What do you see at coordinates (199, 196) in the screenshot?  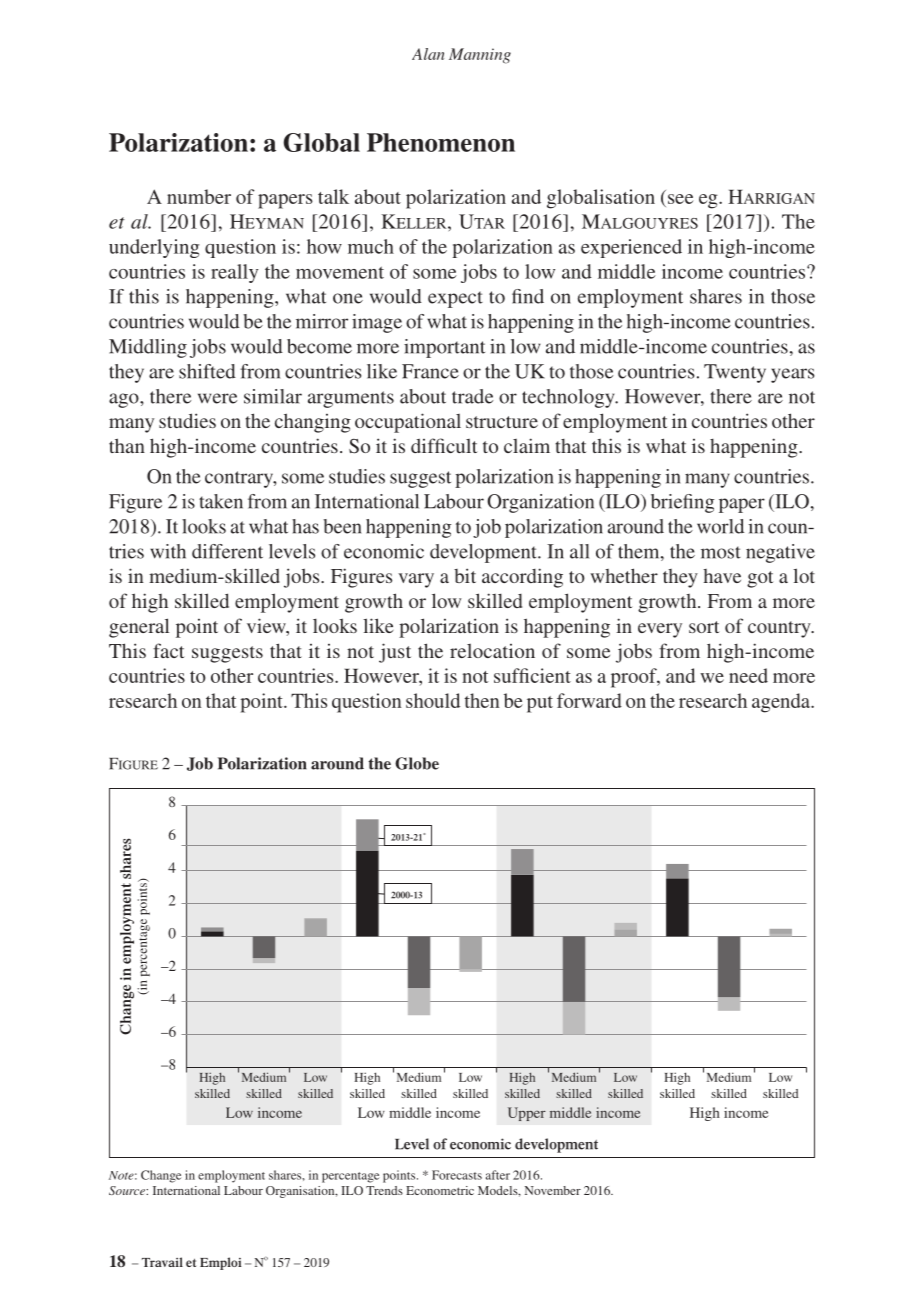 I see `number` at bounding box center [199, 196].
